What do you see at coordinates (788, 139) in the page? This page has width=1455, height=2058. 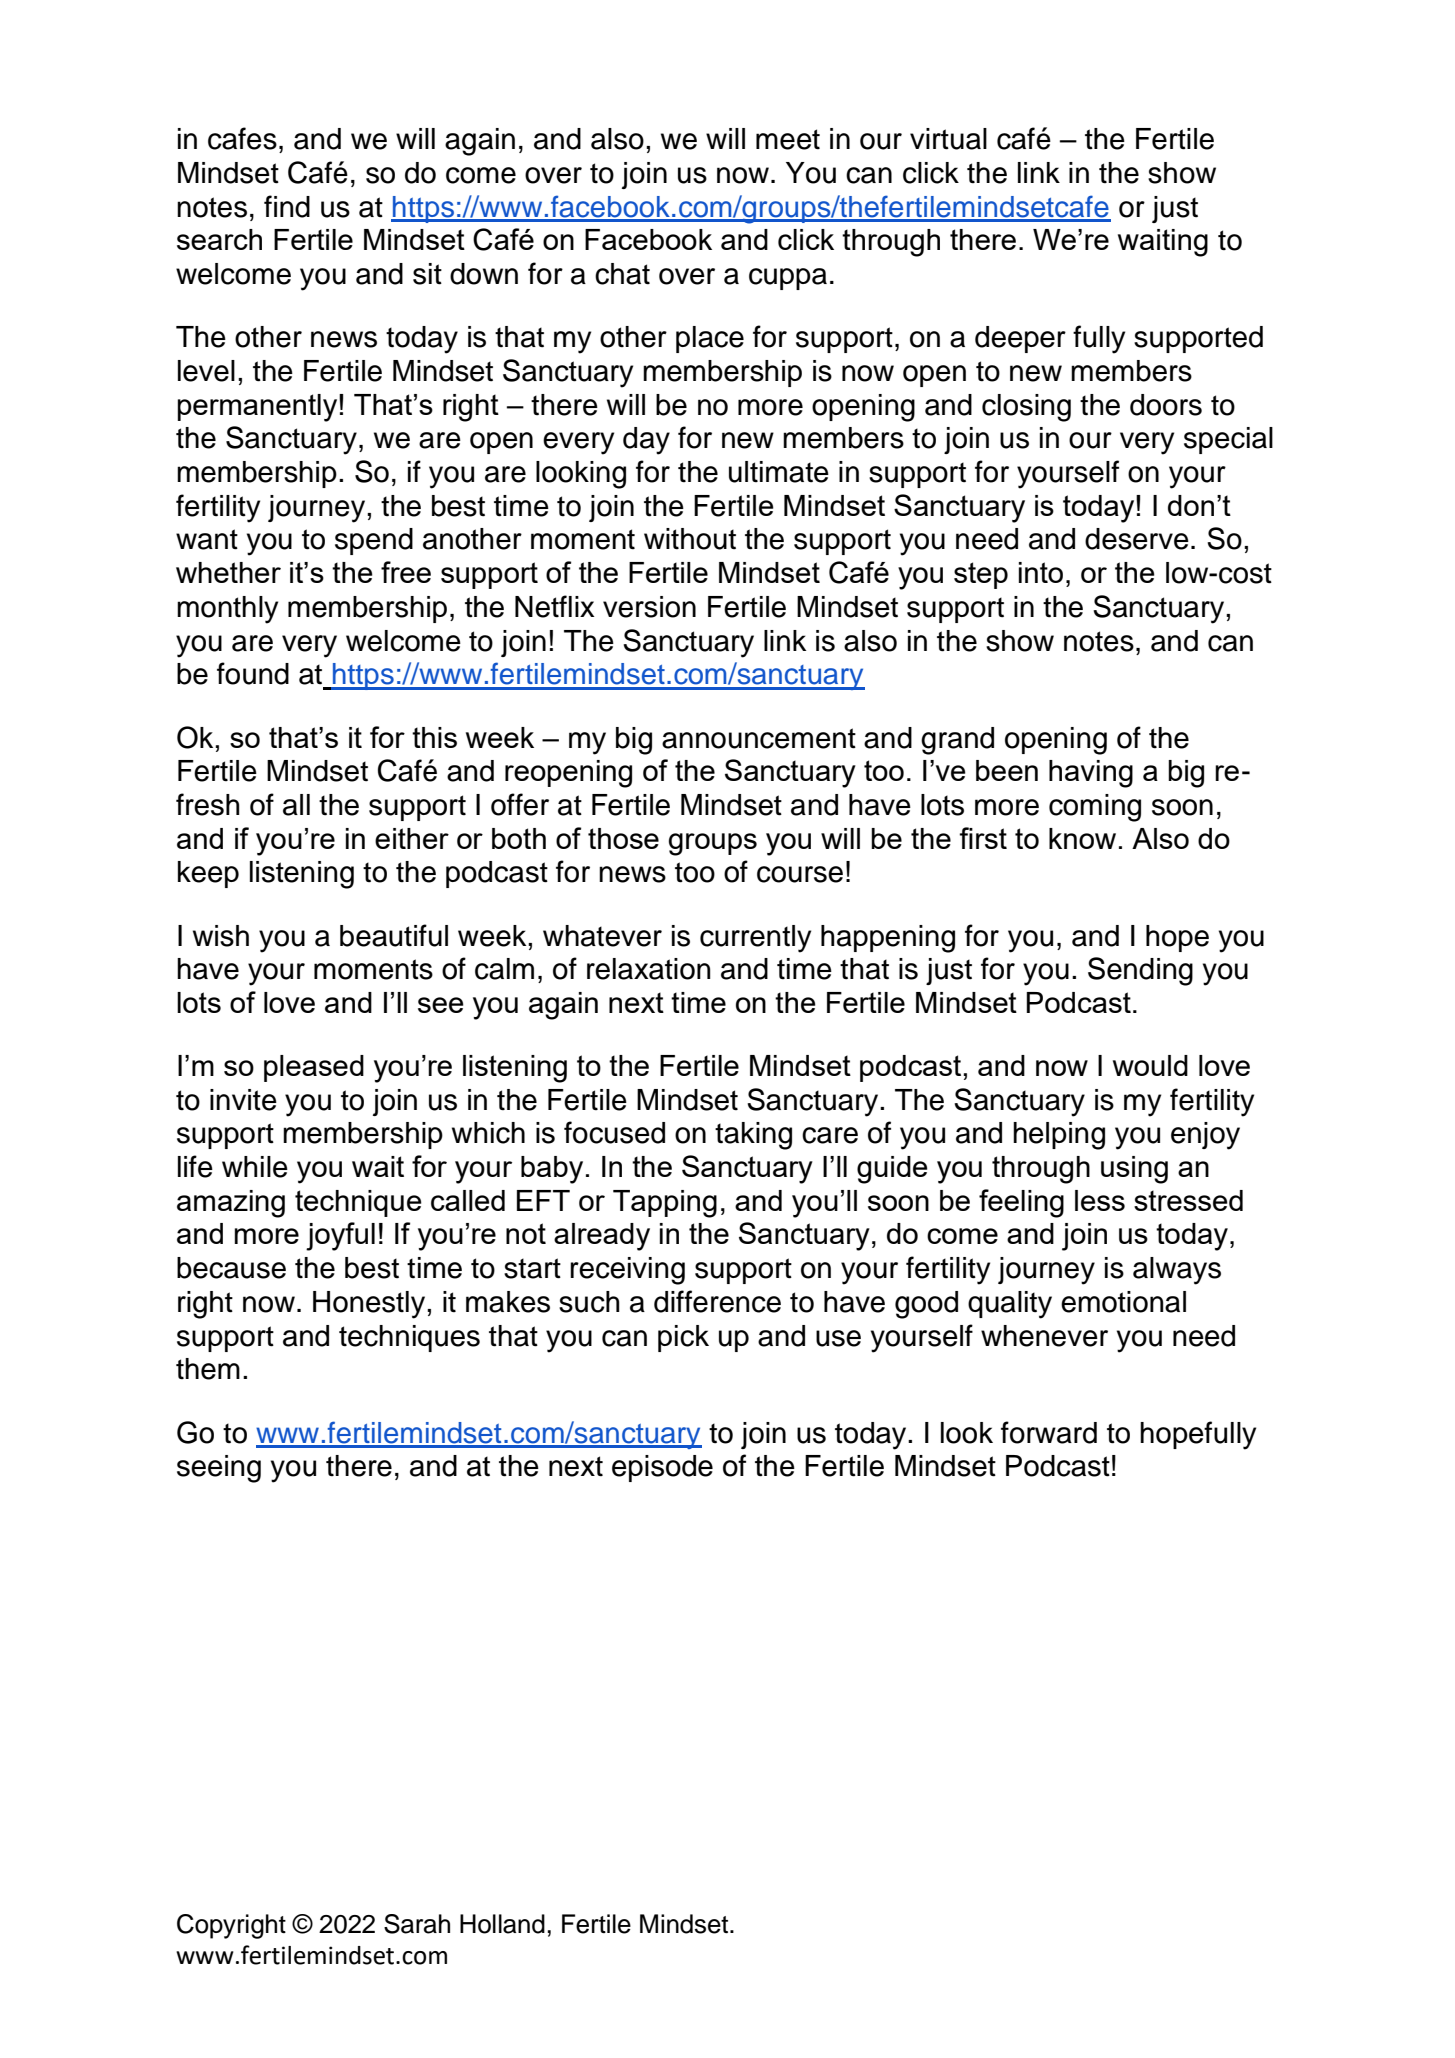 I see `meet` at bounding box center [788, 139].
